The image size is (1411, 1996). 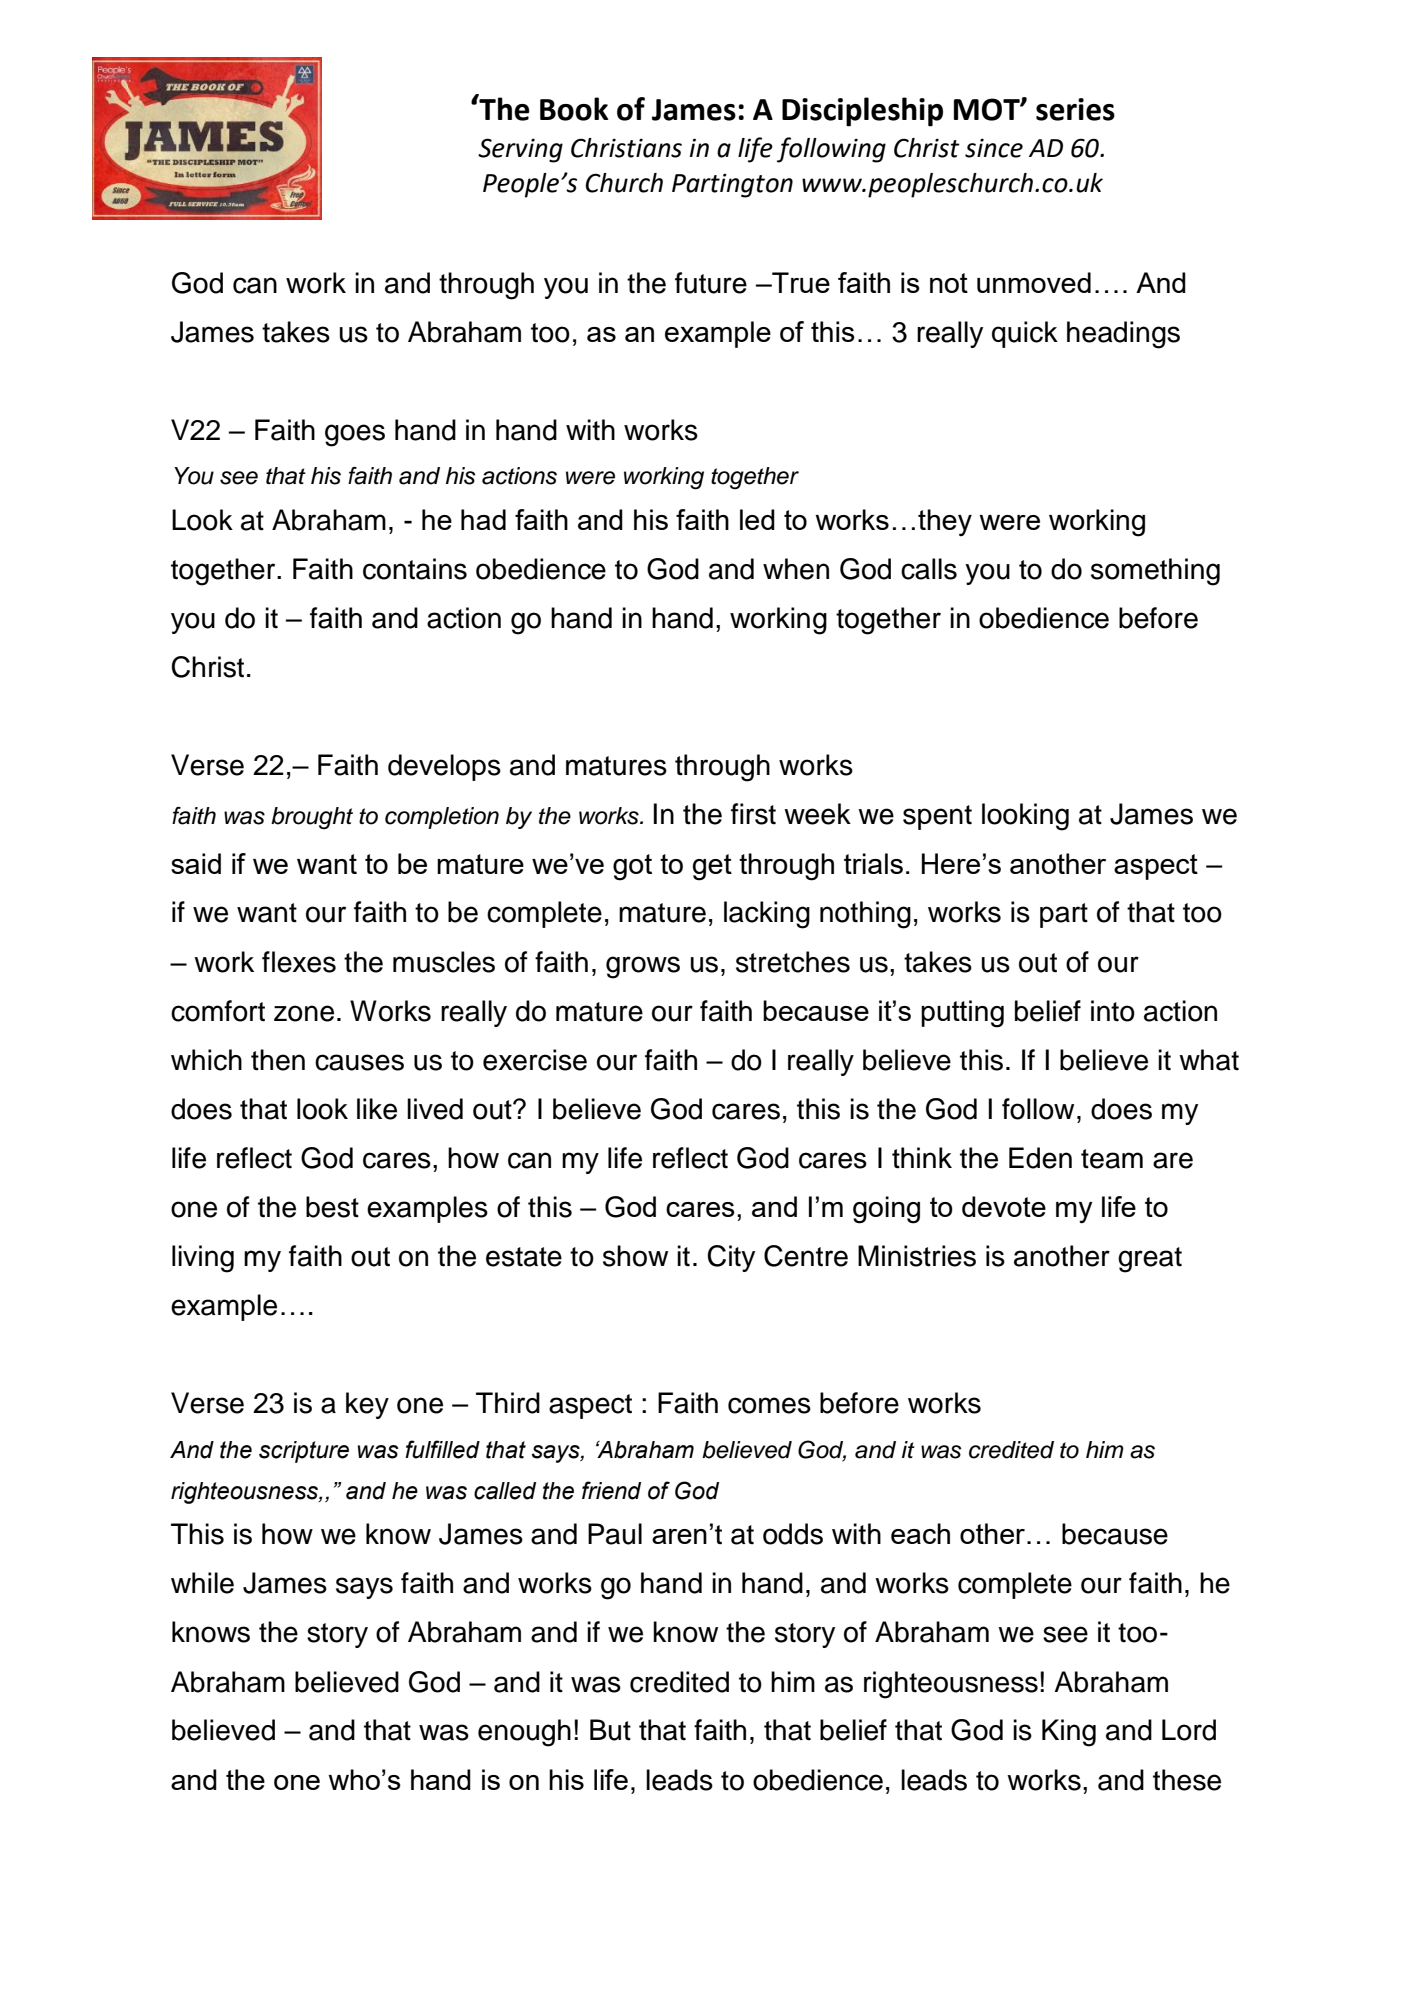 What do you see at coordinates (1075, 109) in the page?
I see `series` at bounding box center [1075, 109].
